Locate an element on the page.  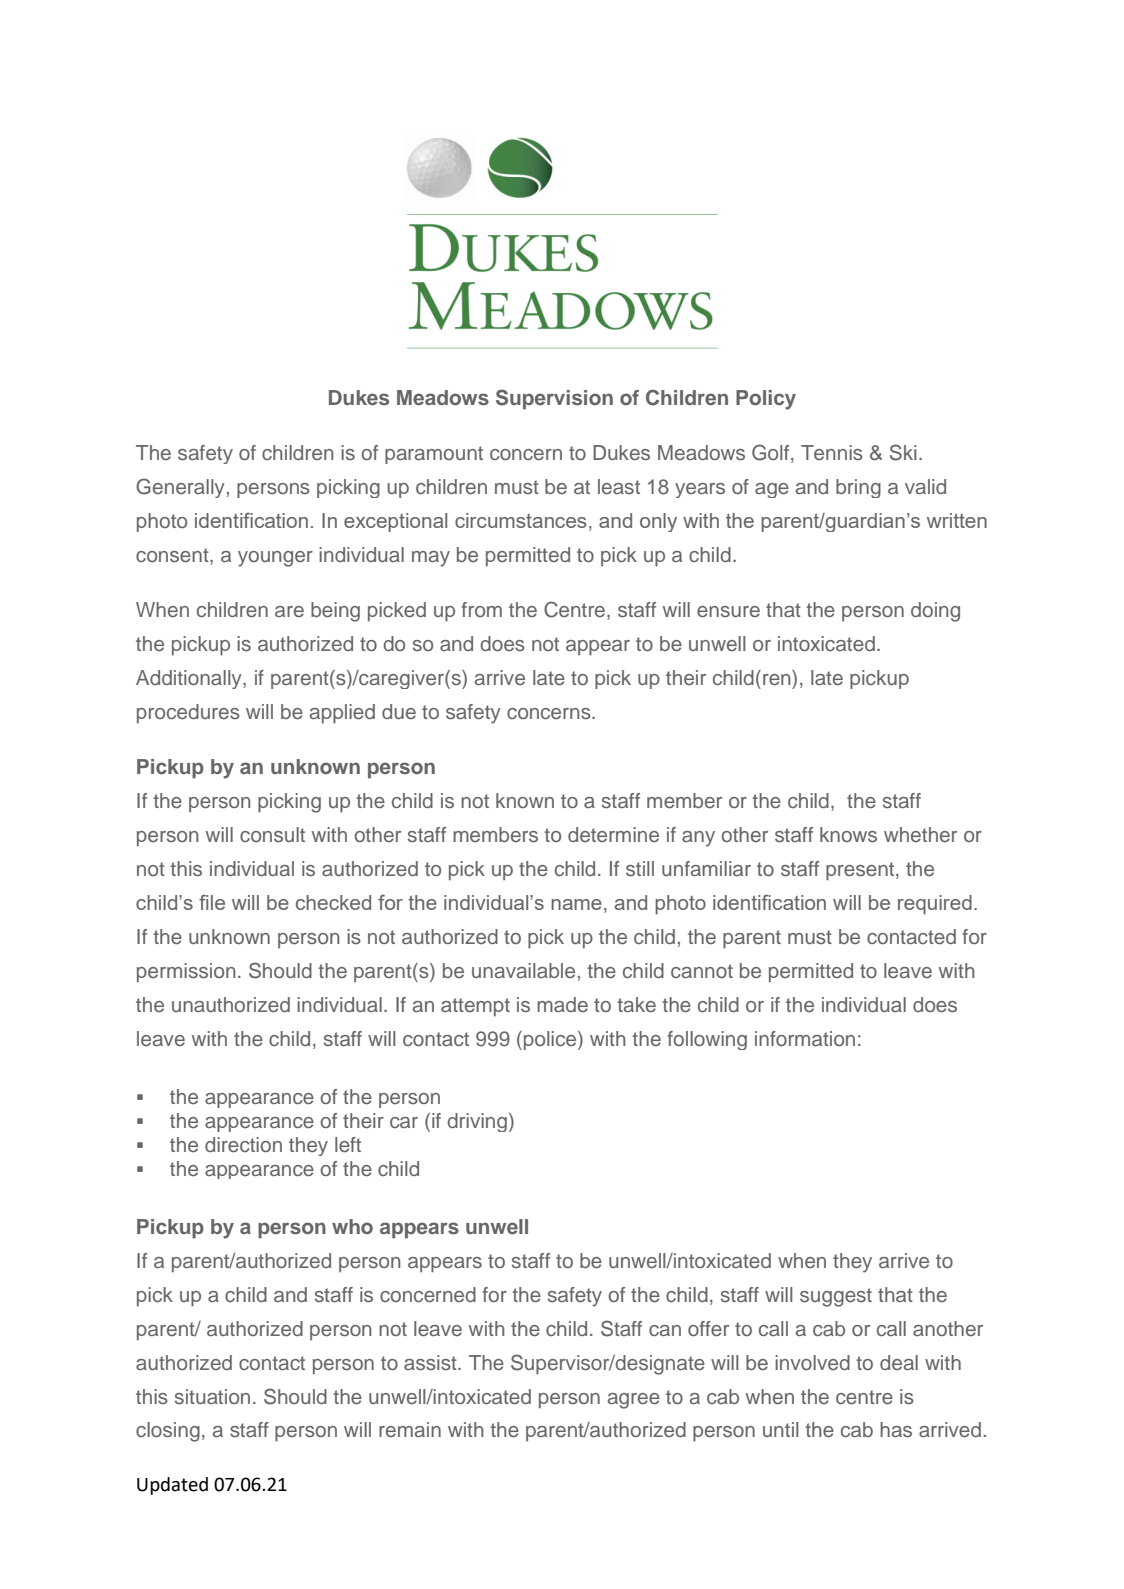
suggest is located at coordinates (836, 1297).
